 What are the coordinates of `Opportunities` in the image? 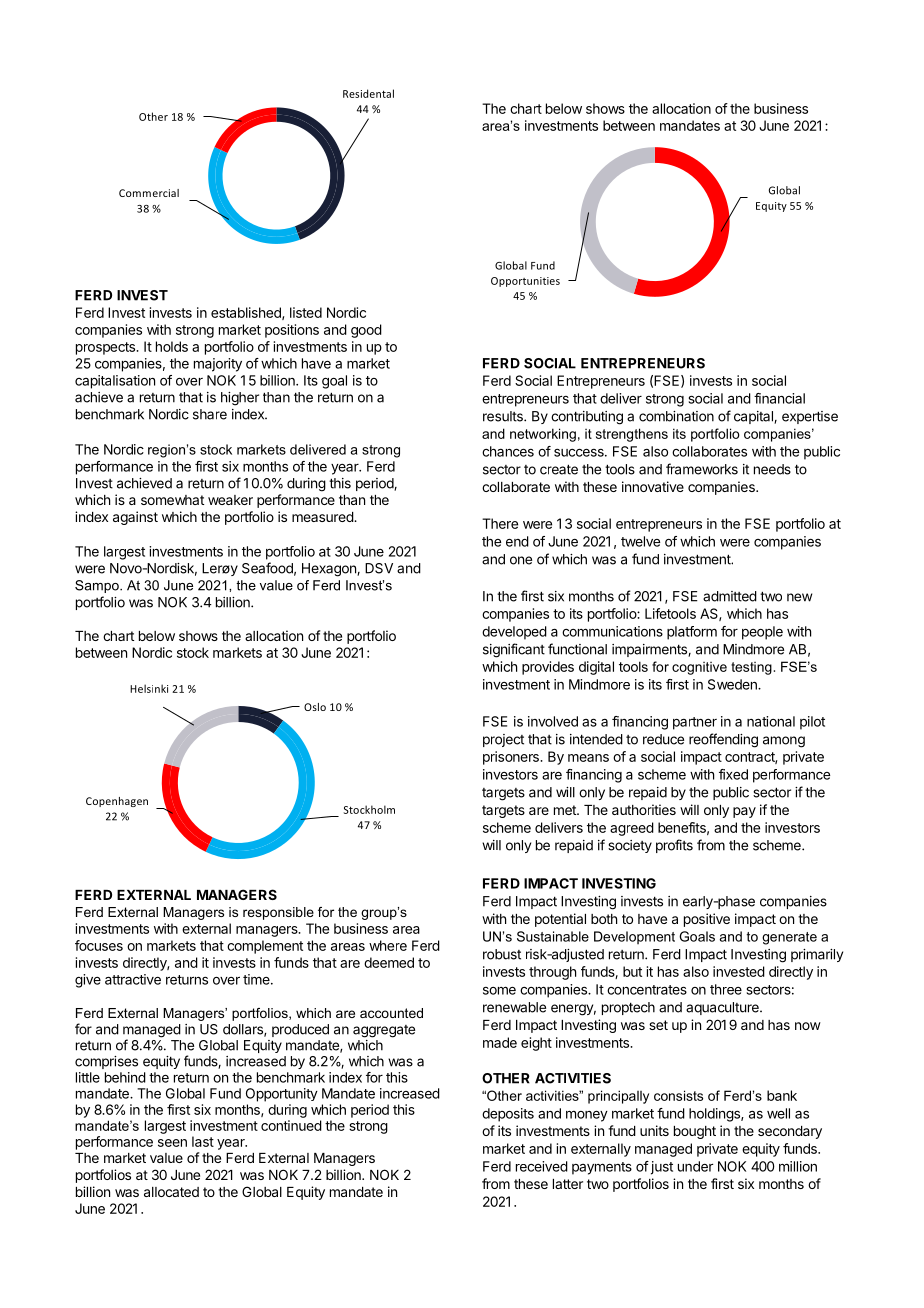 It's located at (525, 282).
